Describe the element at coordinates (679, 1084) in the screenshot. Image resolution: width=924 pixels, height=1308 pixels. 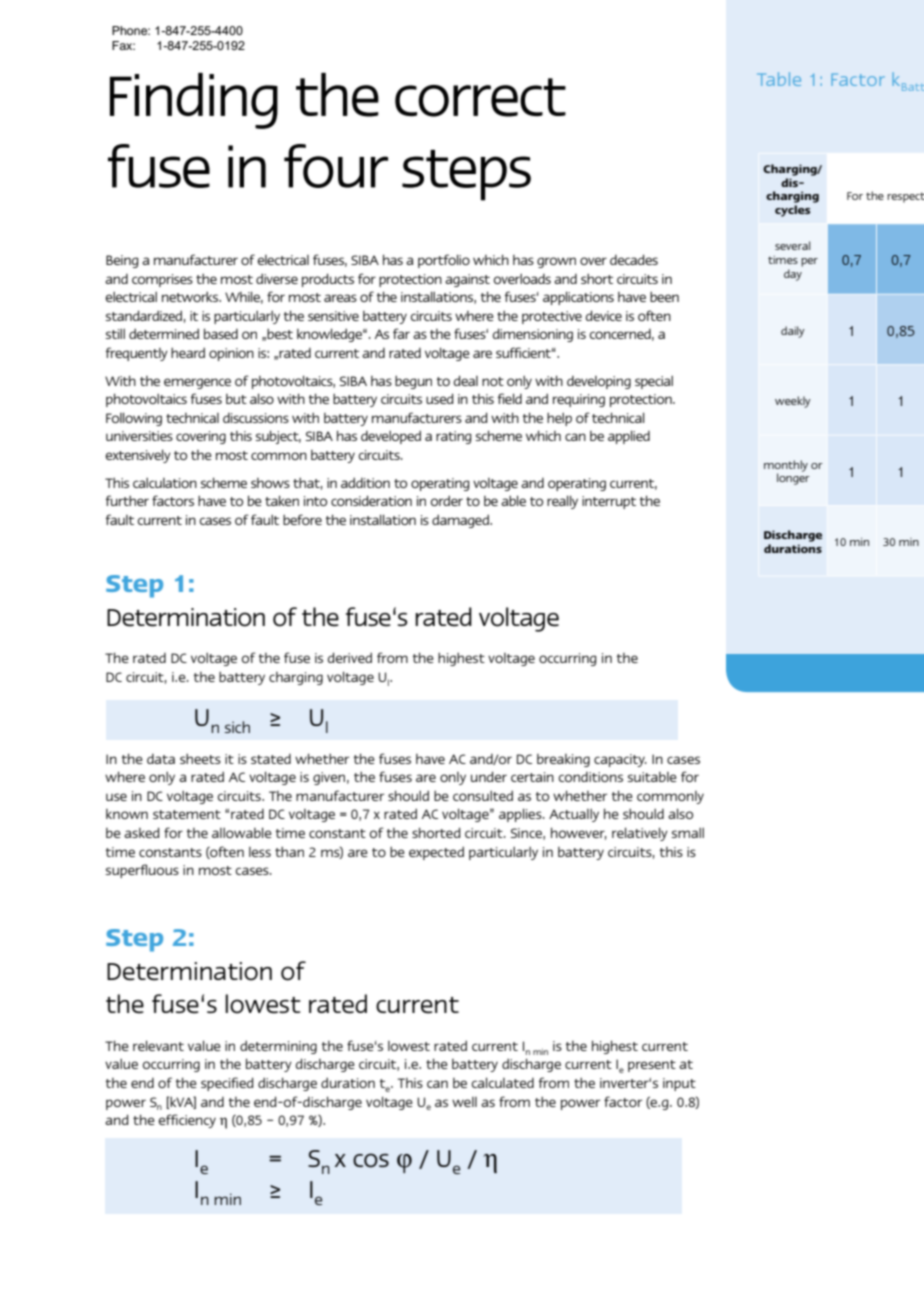
I see `input` at that location.
